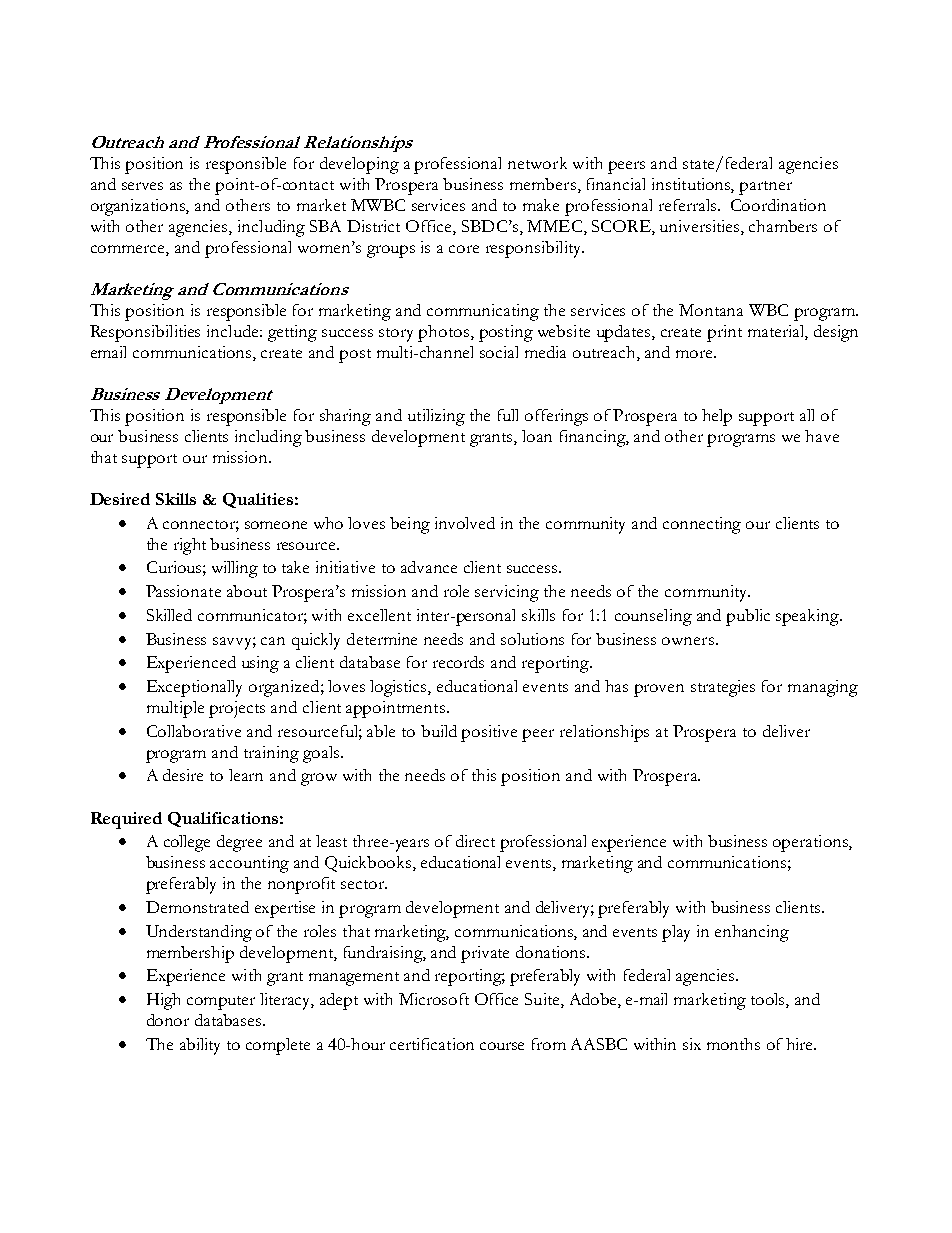 The height and width of the screenshot is (1233, 952). Describe the element at coordinates (145, 333) in the screenshot. I see `Responsibilities` at that location.
